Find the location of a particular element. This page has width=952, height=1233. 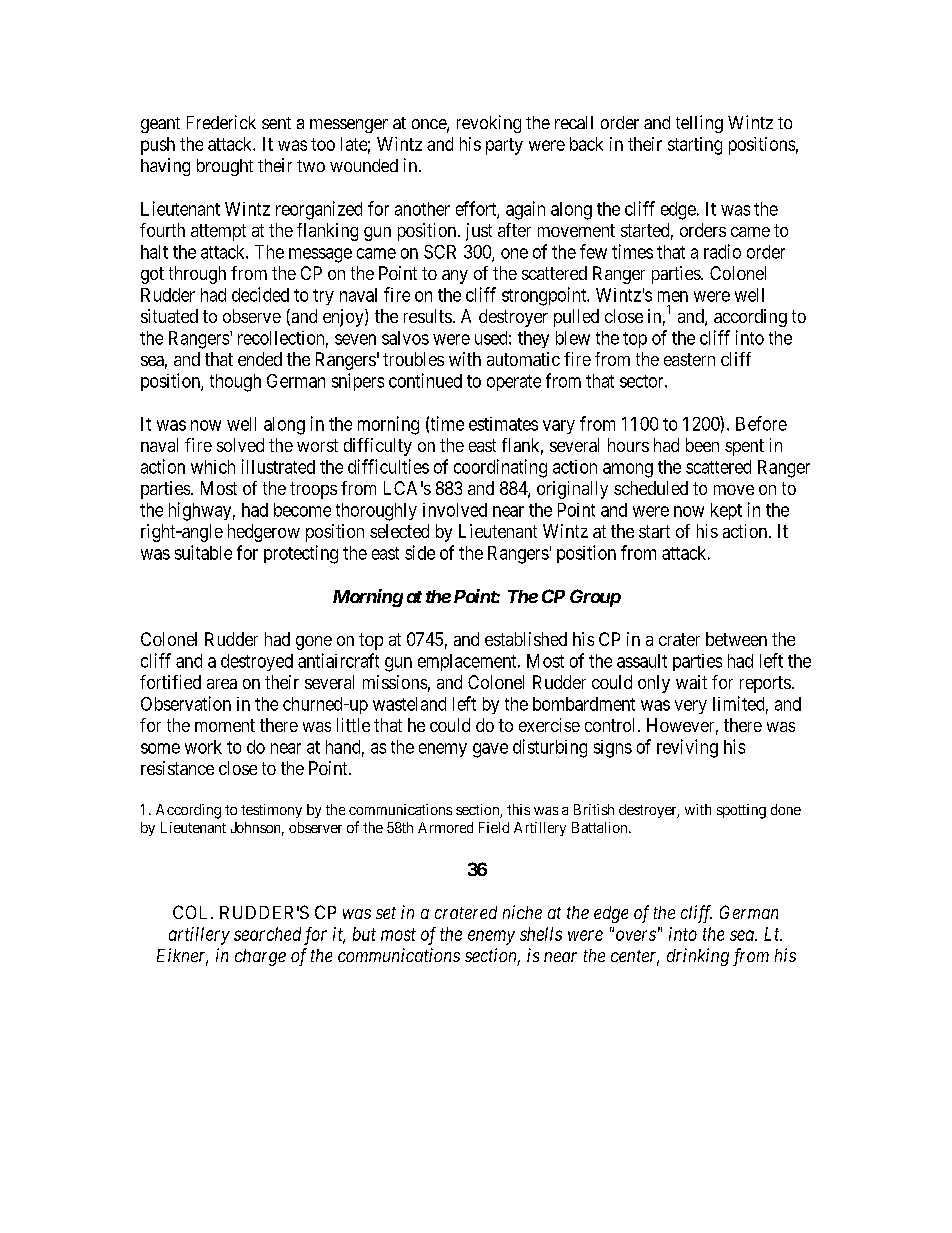

telling is located at coordinates (699, 124).
